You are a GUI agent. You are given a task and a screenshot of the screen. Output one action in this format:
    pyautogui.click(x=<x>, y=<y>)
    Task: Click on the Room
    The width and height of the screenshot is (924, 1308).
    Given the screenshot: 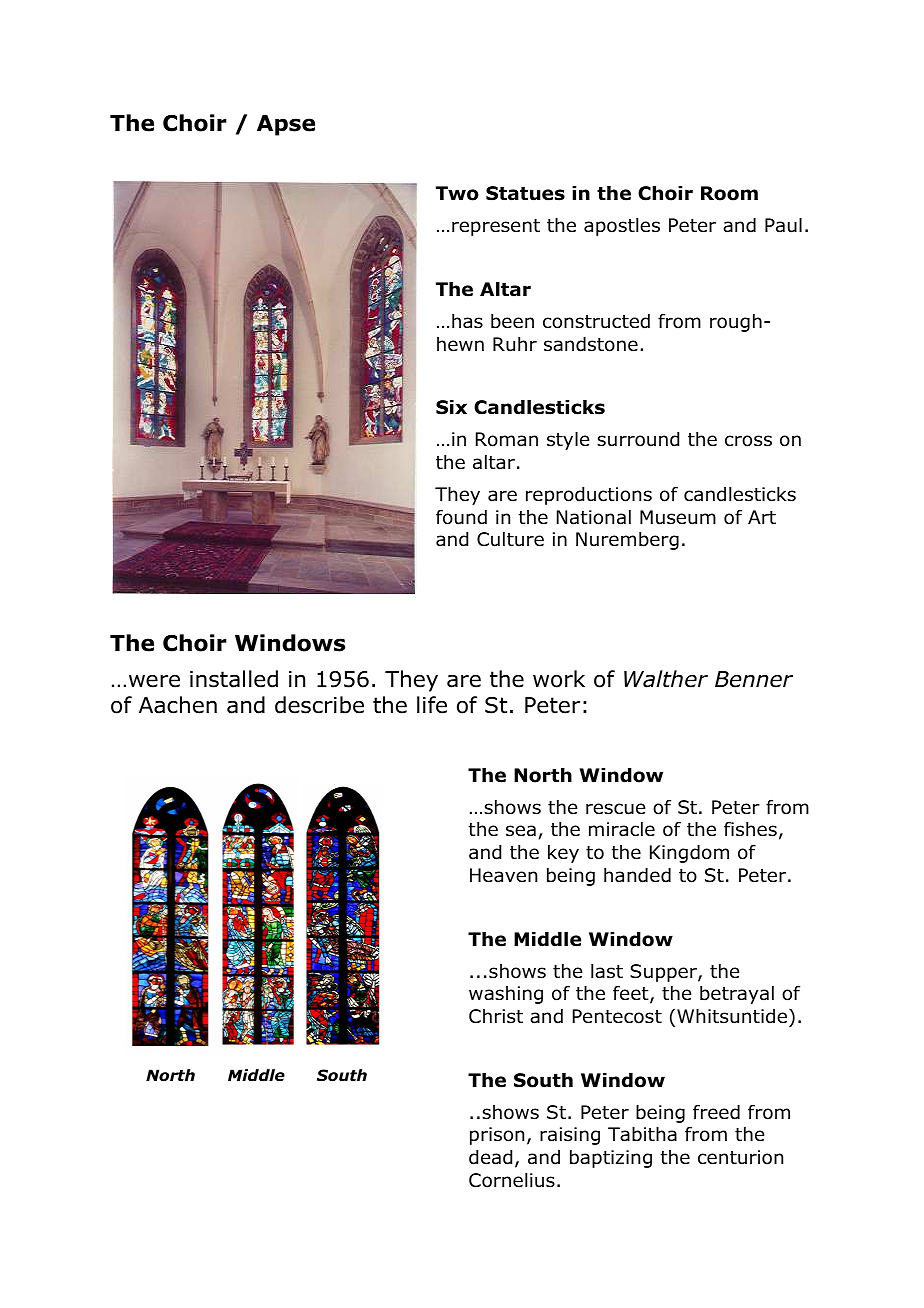 What is the action you would take?
    pyautogui.click(x=729, y=193)
